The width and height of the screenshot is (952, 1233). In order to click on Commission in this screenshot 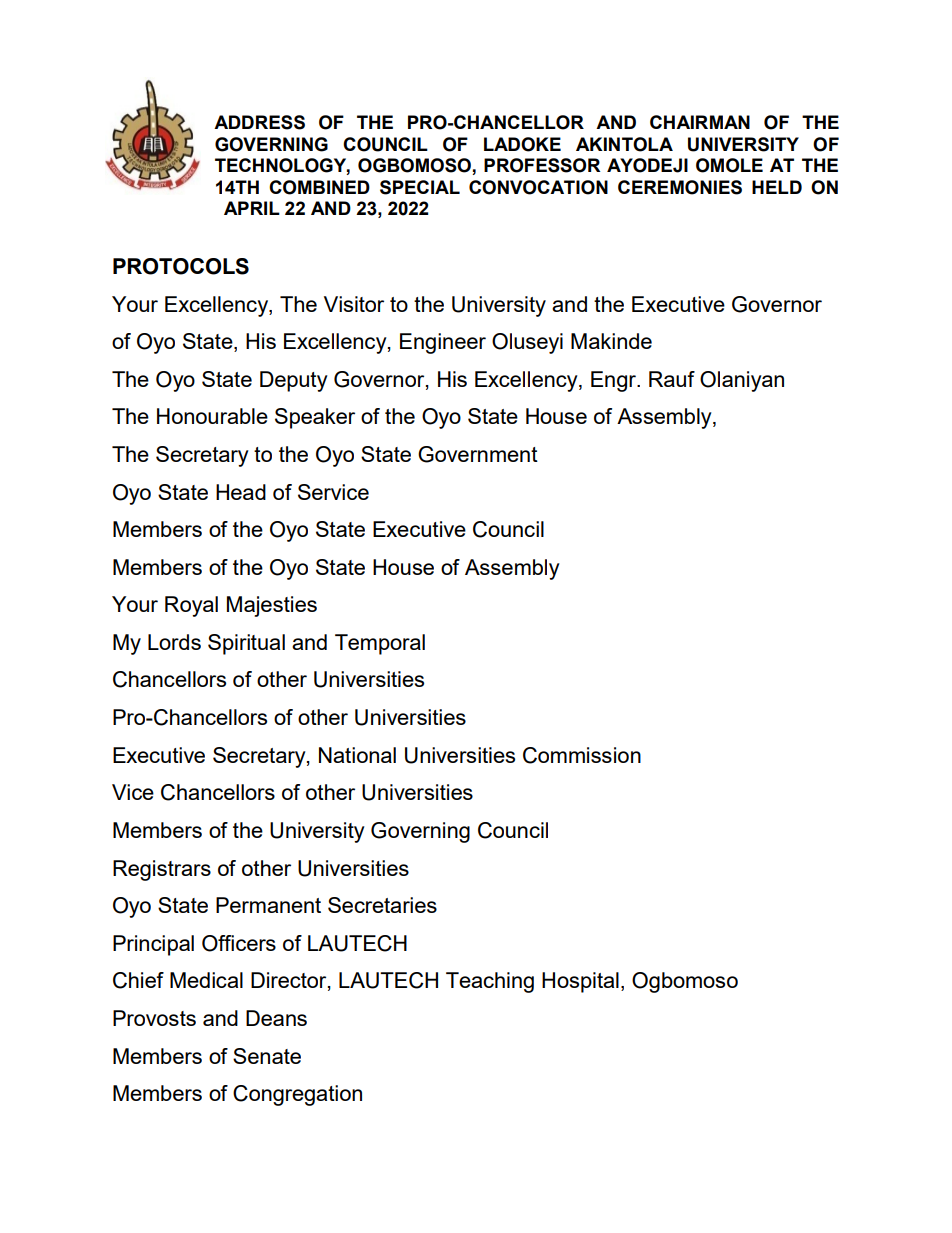, I will do `click(582, 755)`.
